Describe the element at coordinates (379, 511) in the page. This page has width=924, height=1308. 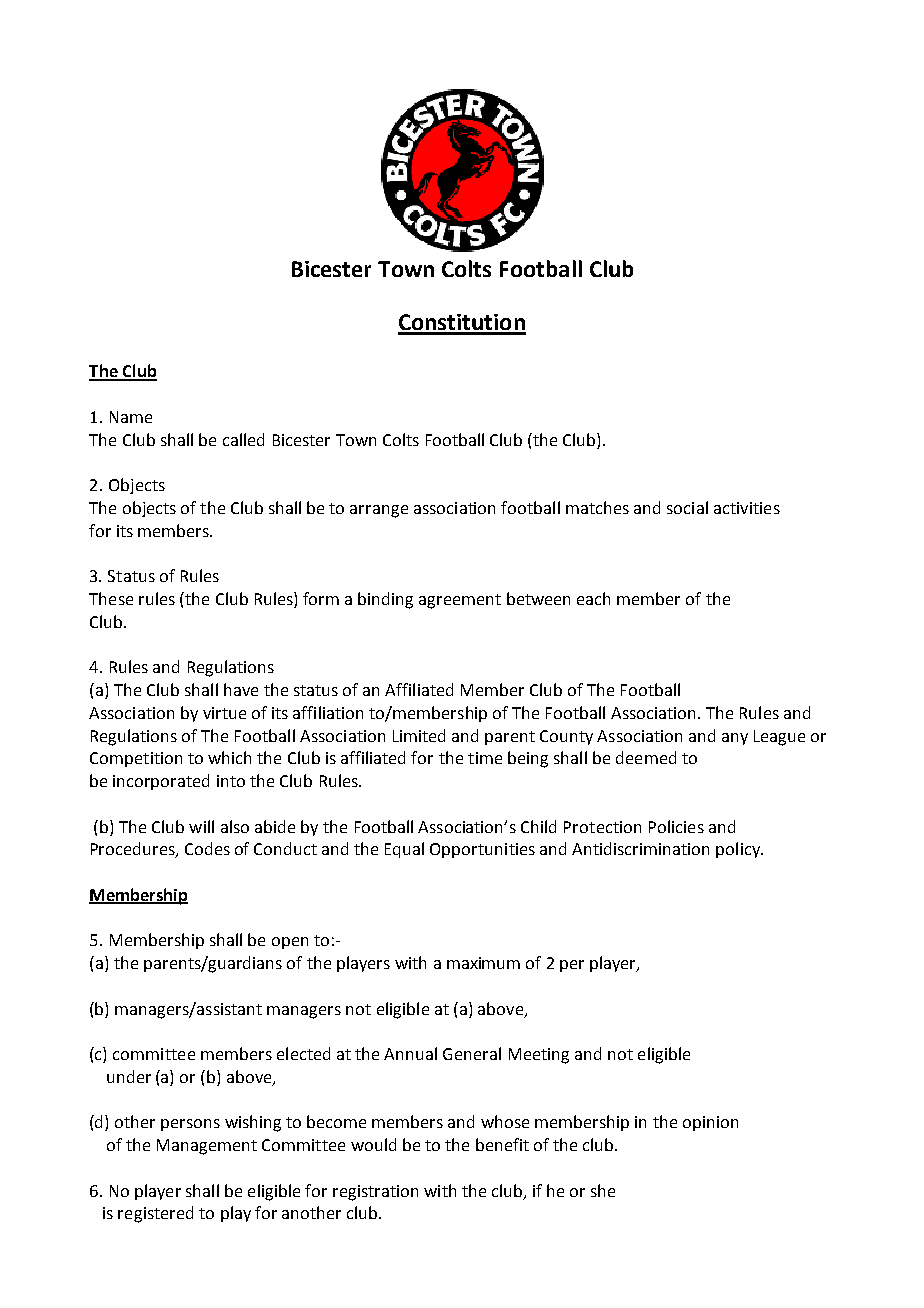
I see `arrange` at that location.
